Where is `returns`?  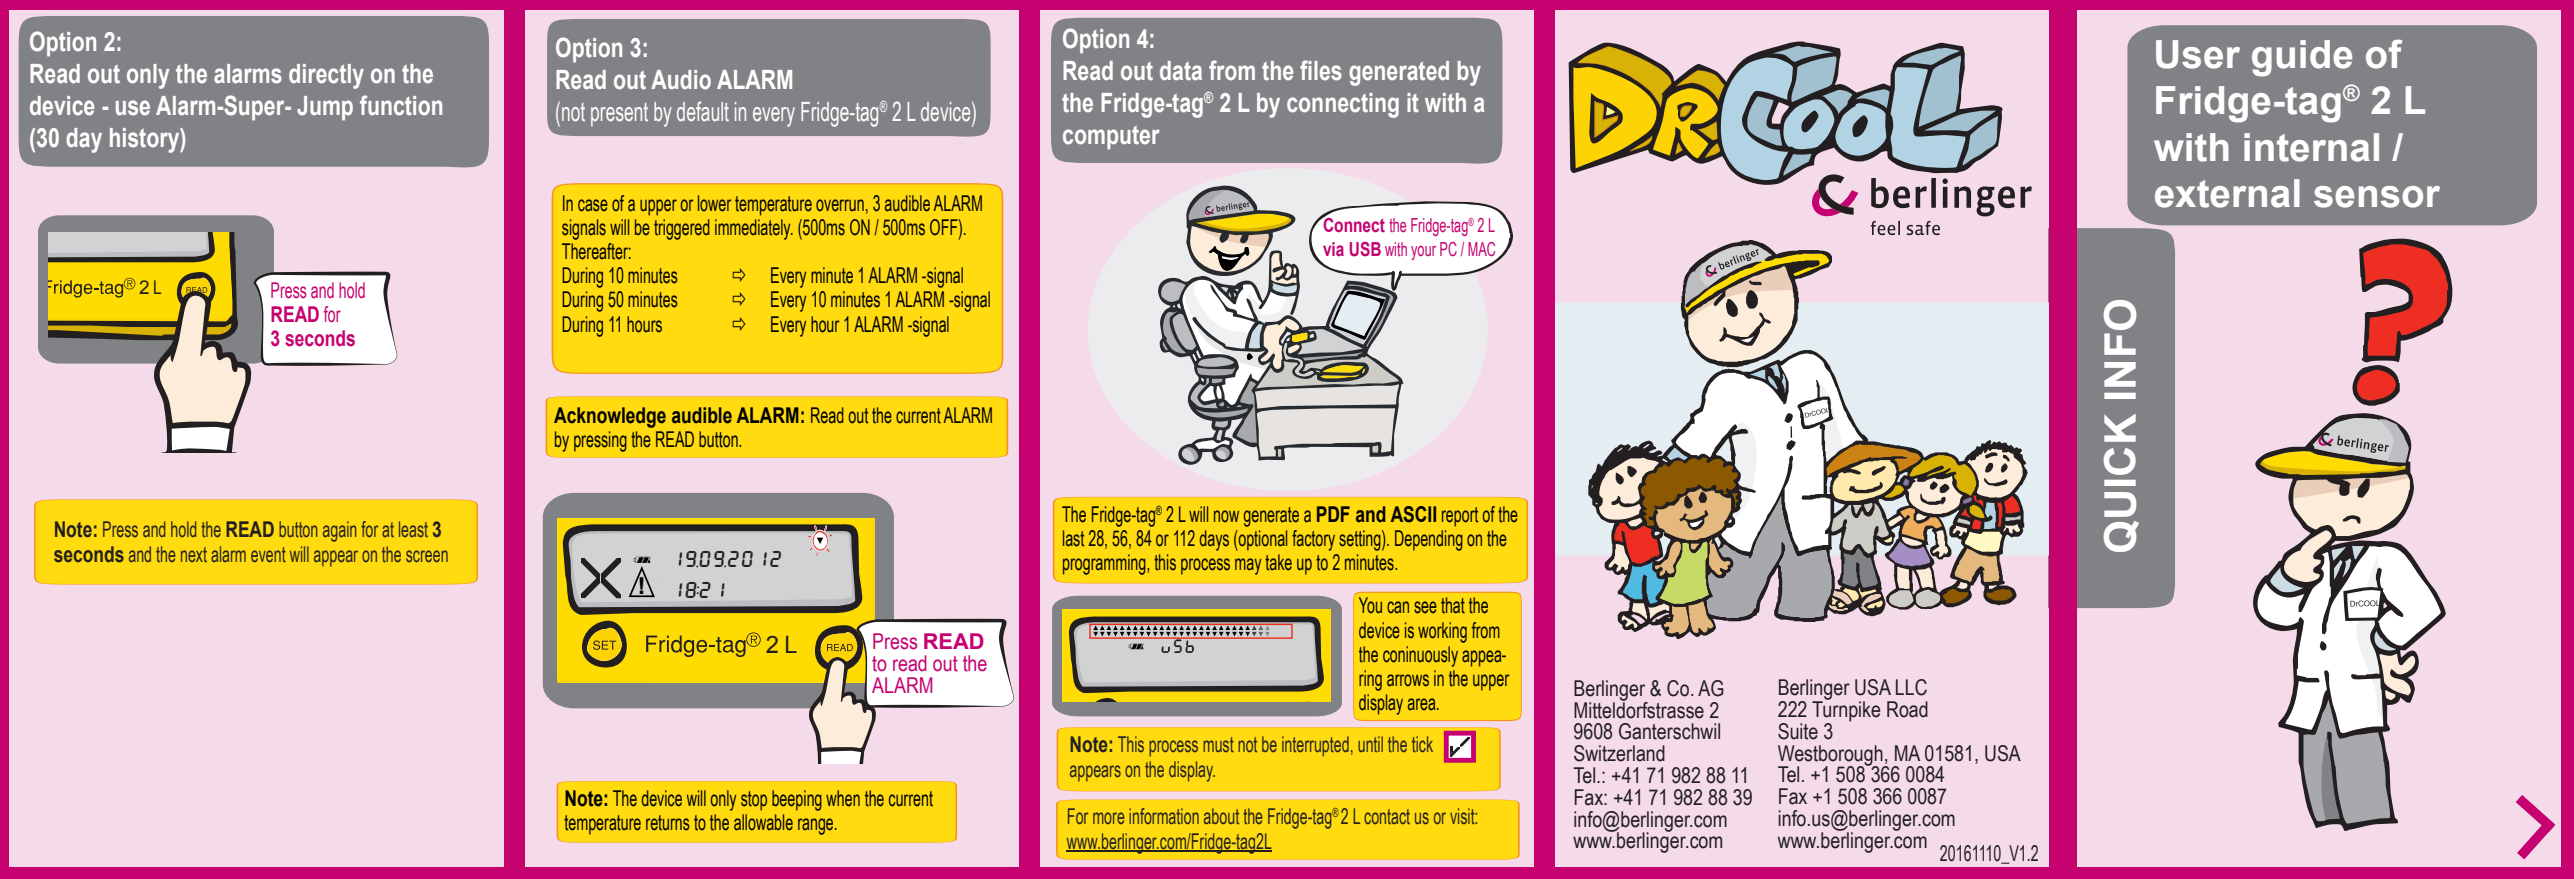 returns is located at coordinates (668, 823).
